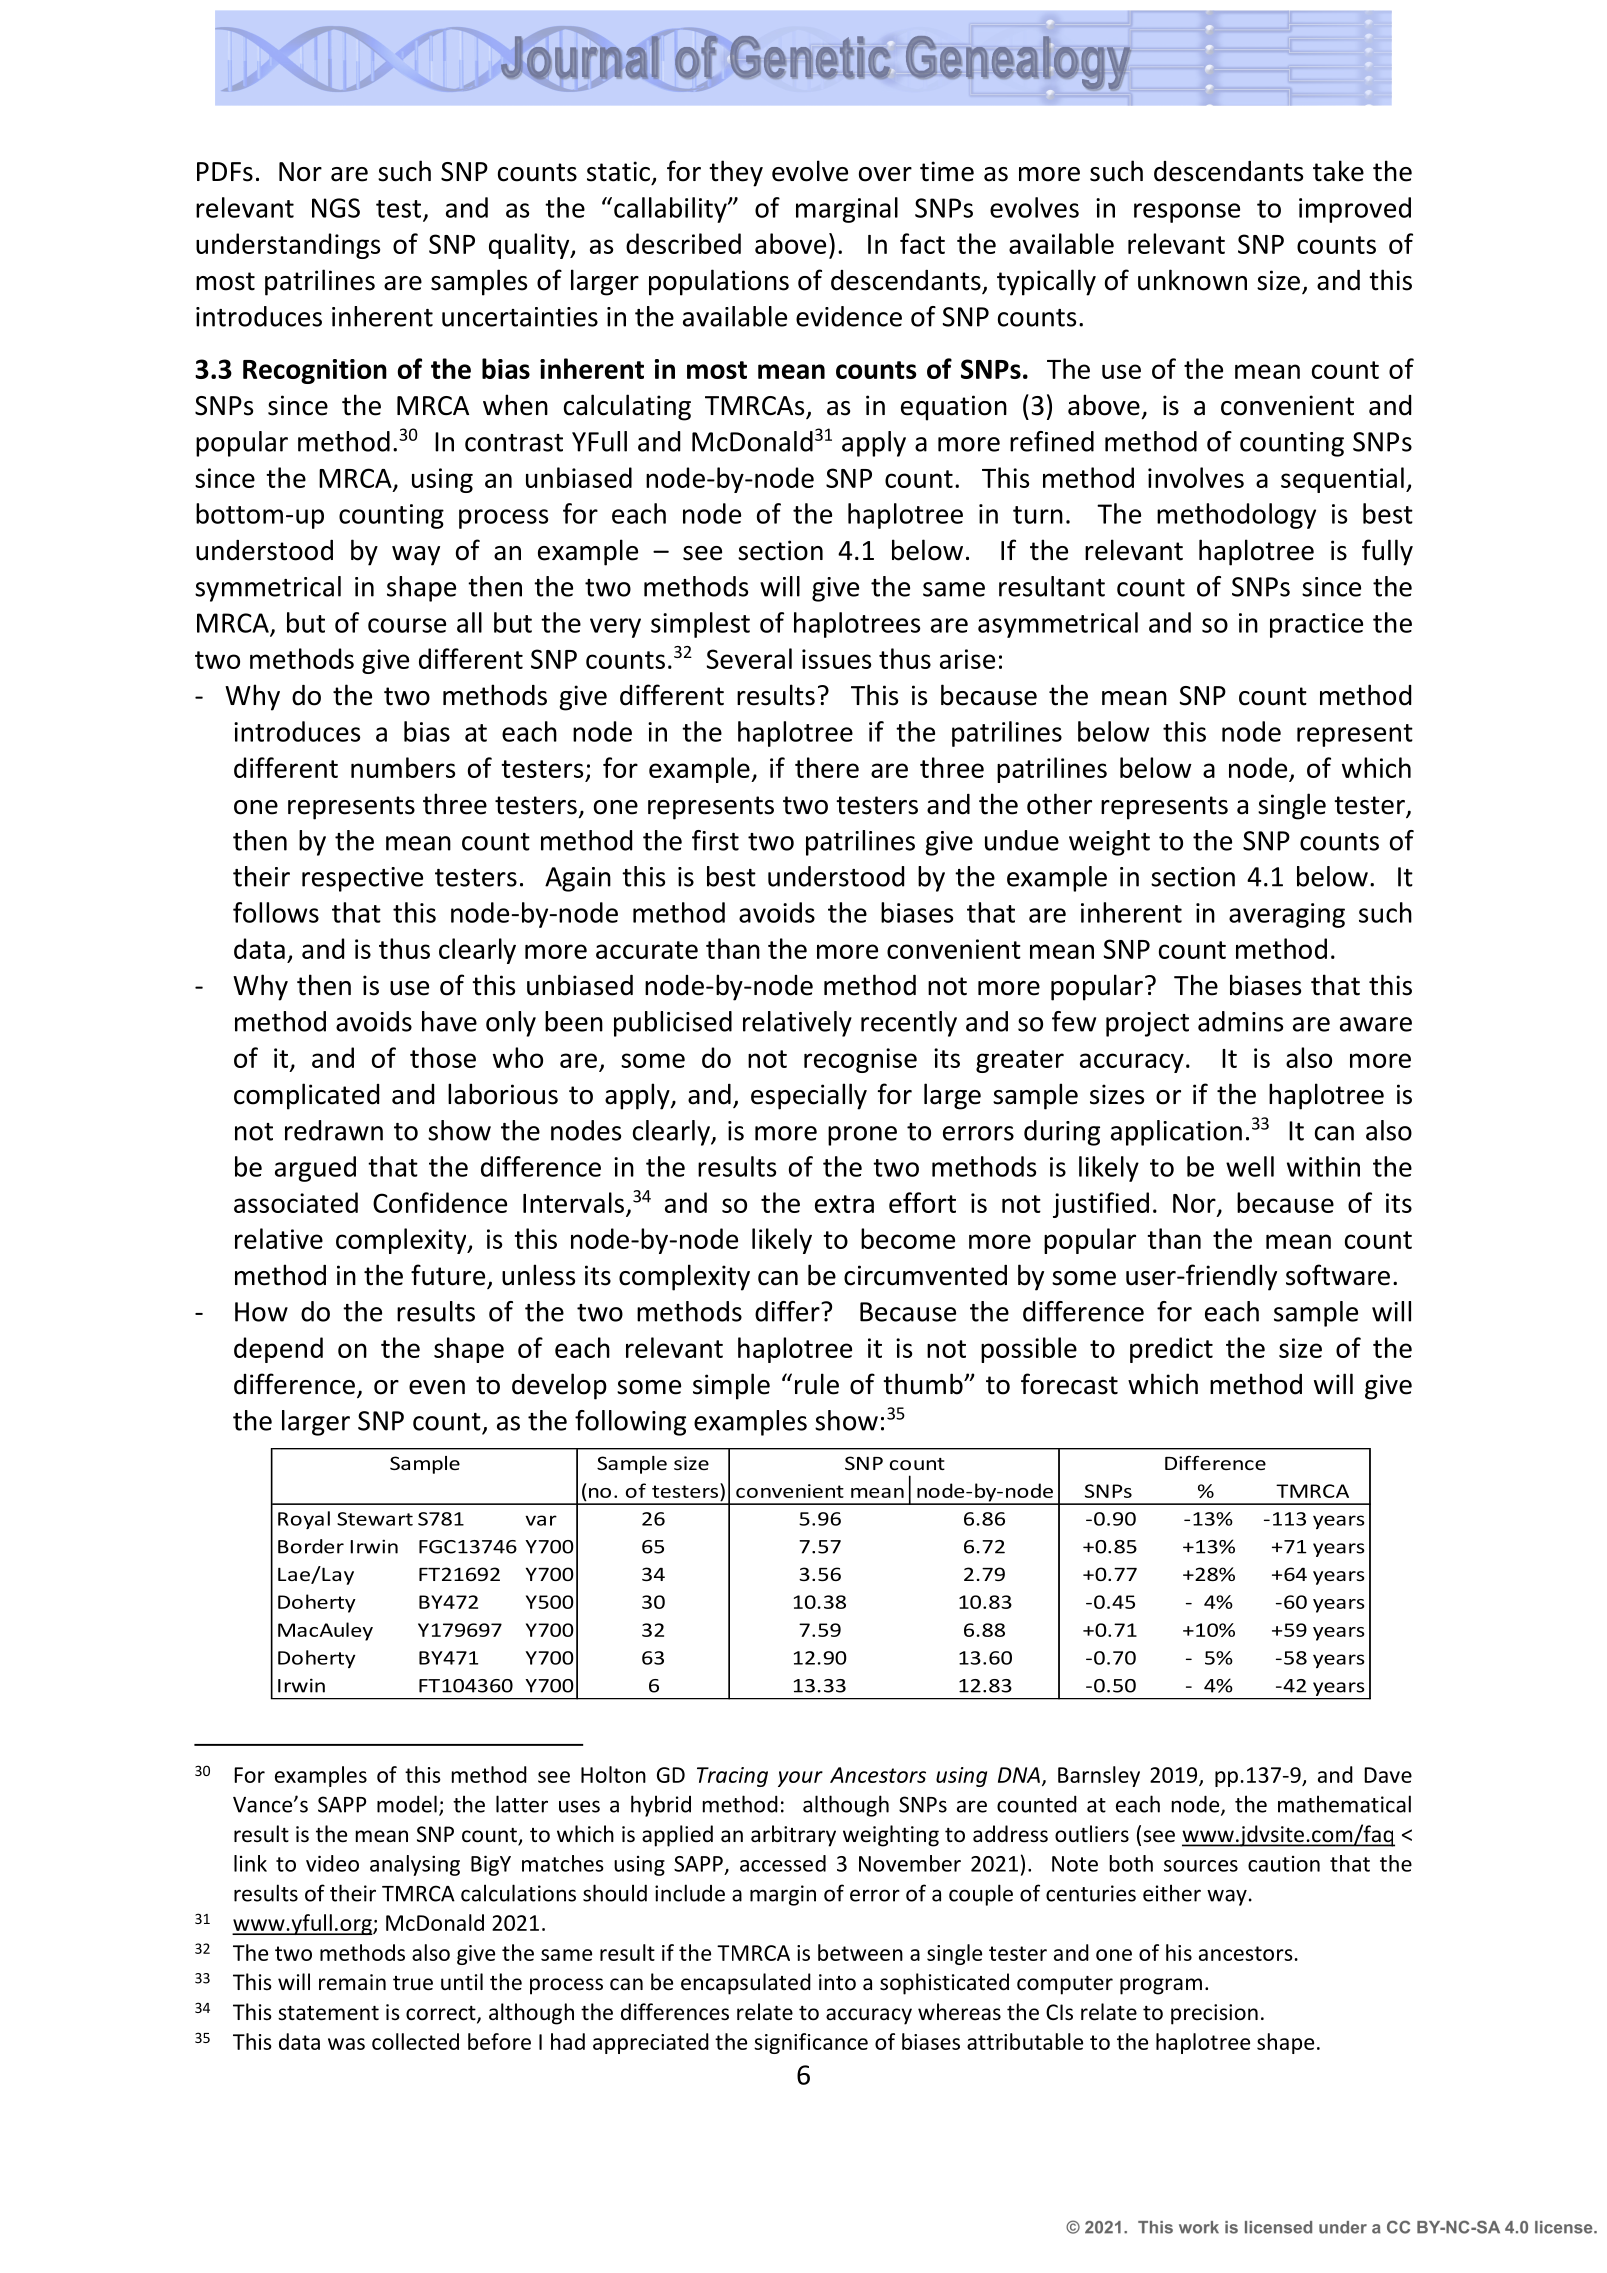 The image size is (1607, 2273). I want to click on true, so click(413, 1983).
